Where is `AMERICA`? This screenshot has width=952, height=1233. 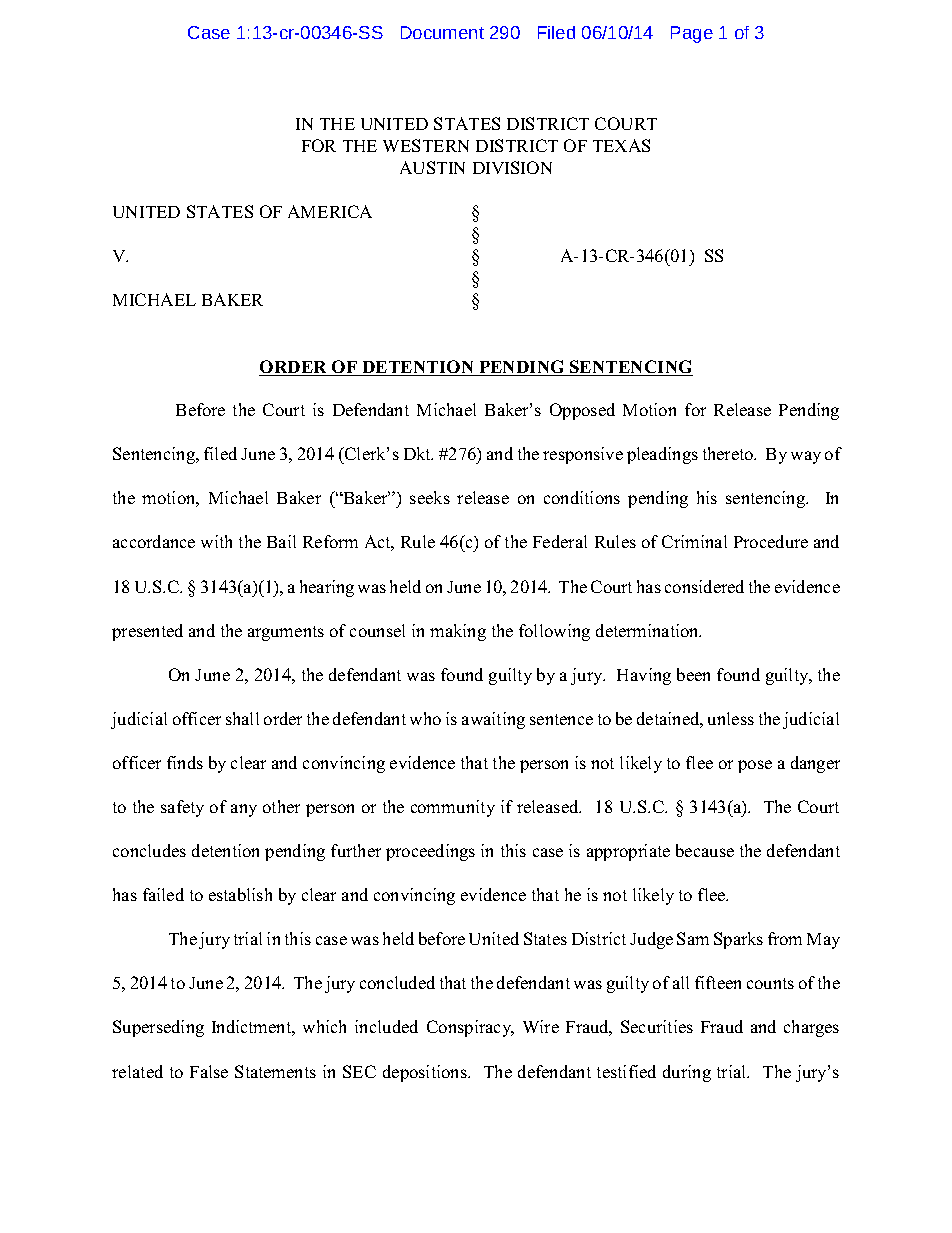 AMERICA is located at coordinates (330, 211).
